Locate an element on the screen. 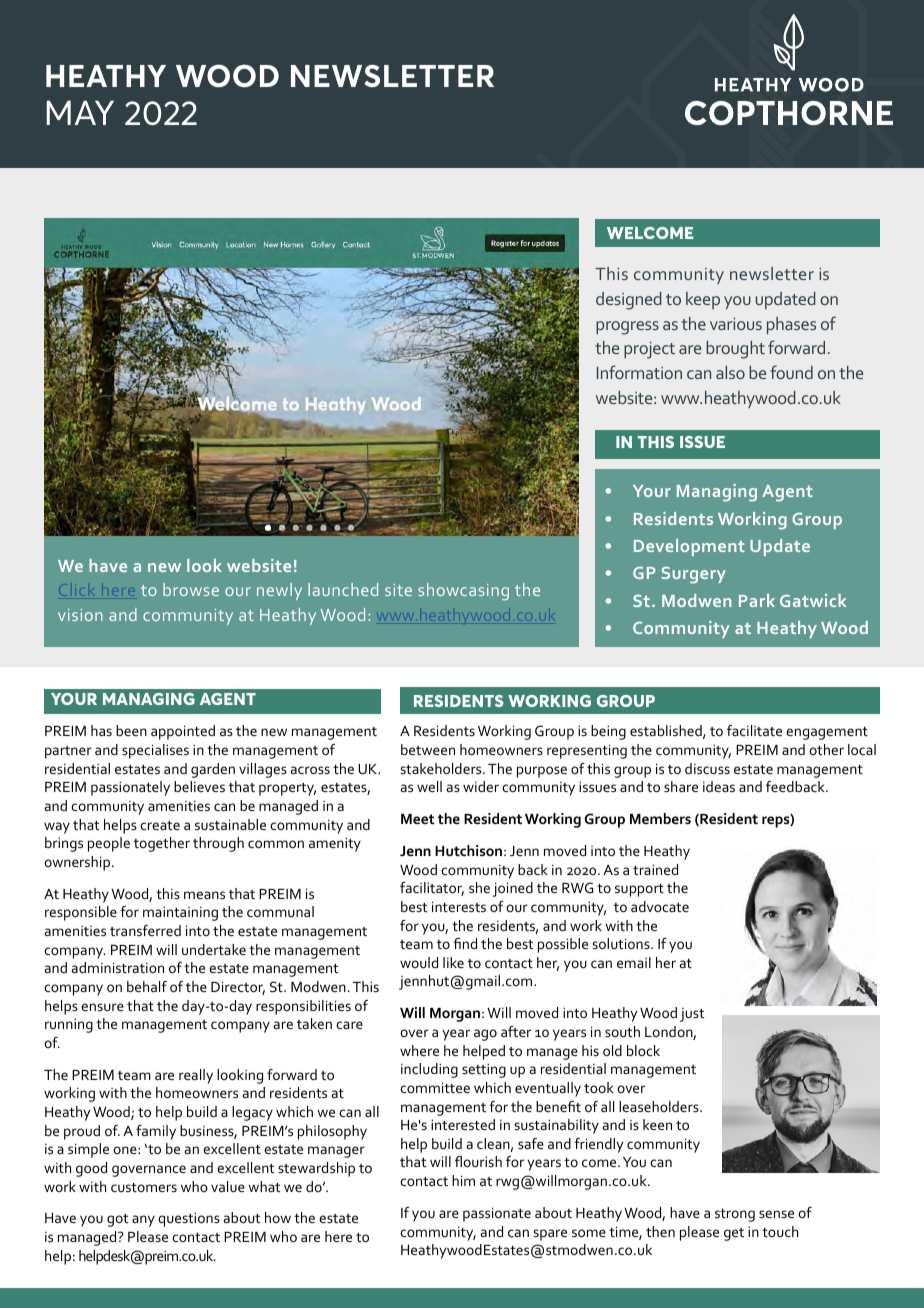 This screenshot has height=1308, width=924. customers is located at coordinates (144, 1187).
